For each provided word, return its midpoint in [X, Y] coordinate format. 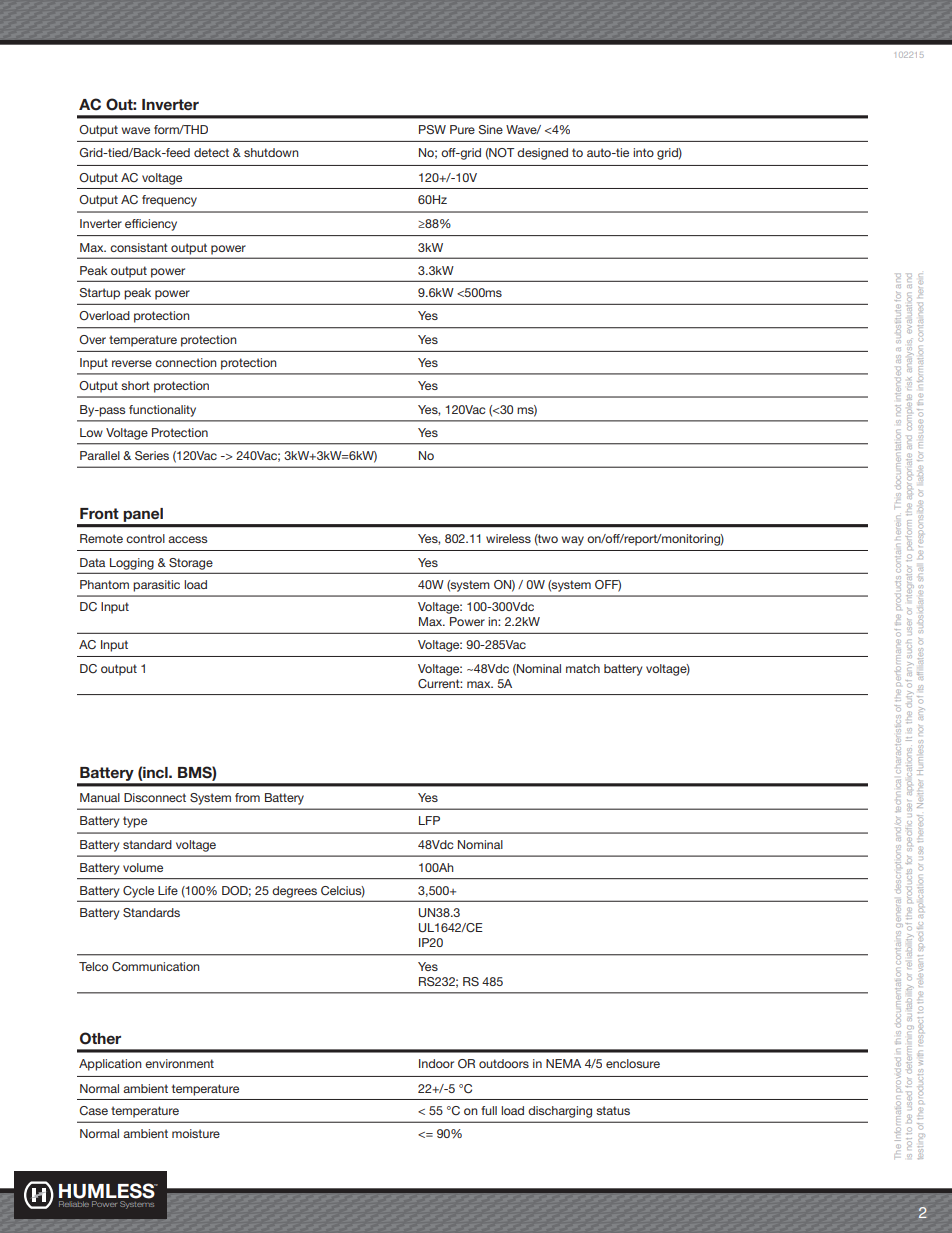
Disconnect [155, 797]
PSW [432, 129]
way [572, 541]
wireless [508, 538]
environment [179, 1063]
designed [542, 154]
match [583, 668]
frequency [169, 201]
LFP [429, 820]
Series [152, 455]
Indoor [436, 1063]
